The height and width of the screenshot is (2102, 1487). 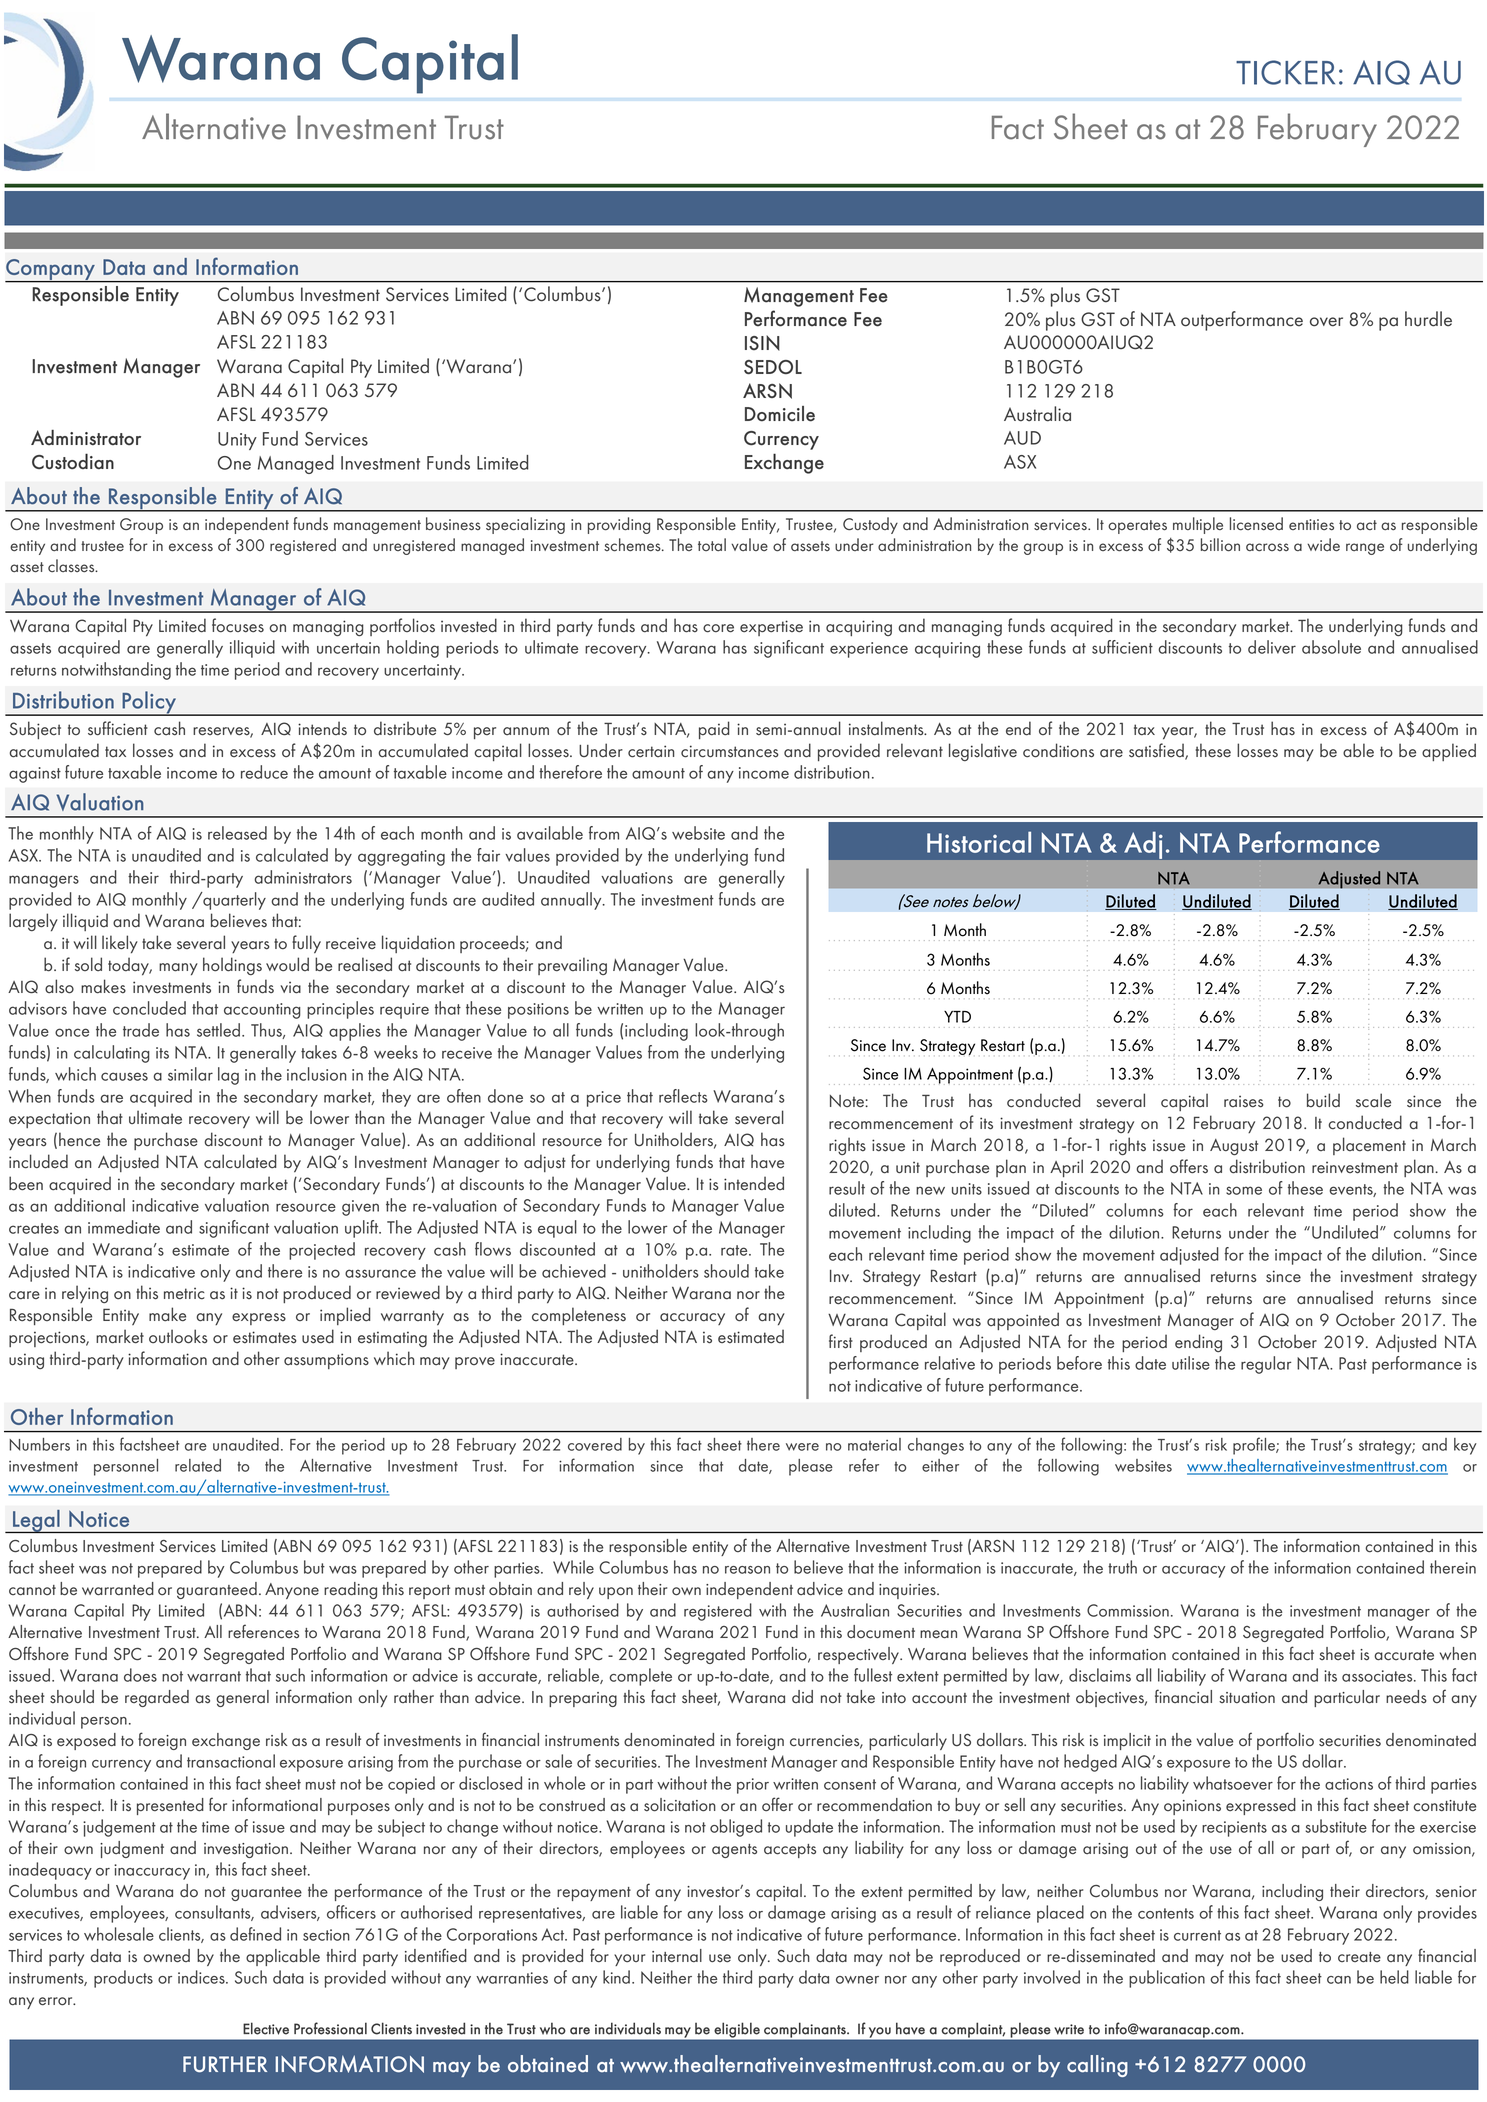 I want to click on held, so click(x=1394, y=1977).
